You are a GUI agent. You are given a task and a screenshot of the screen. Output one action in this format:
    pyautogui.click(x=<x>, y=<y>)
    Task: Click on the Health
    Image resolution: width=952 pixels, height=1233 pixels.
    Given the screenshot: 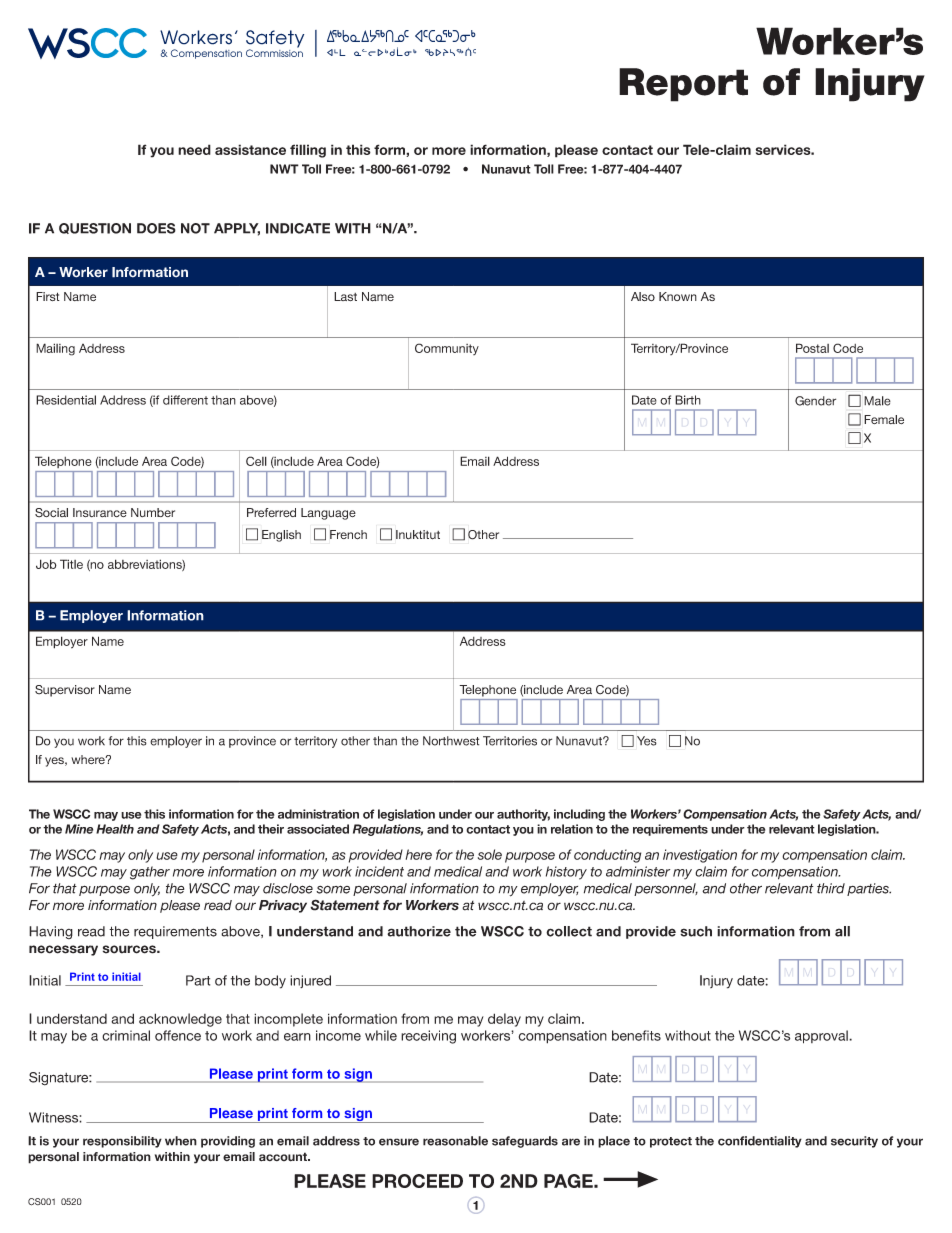 What is the action you would take?
    pyautogui.click(x=115, y=829)
